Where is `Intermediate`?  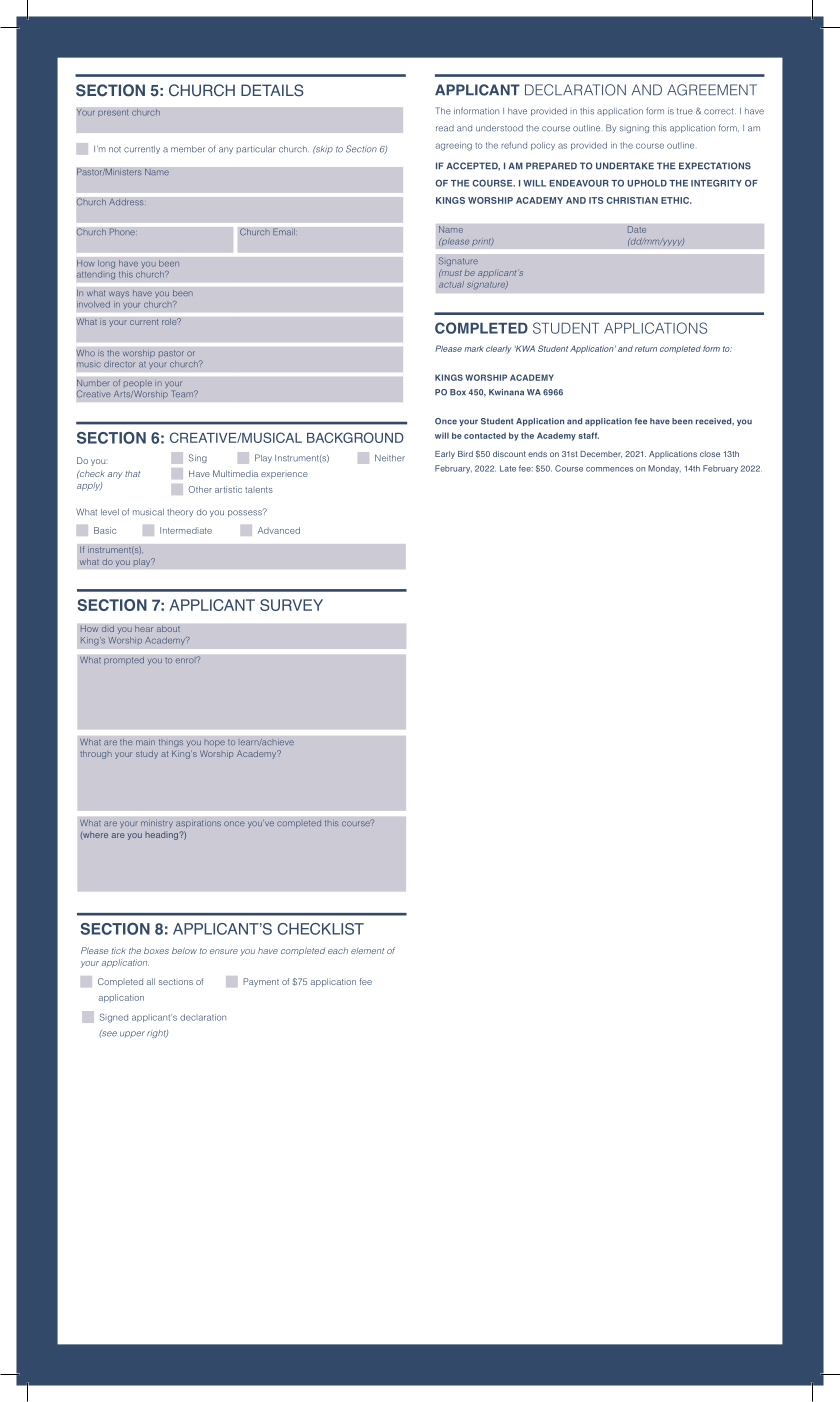 Intermediate is located at coordinates (186, 530).
